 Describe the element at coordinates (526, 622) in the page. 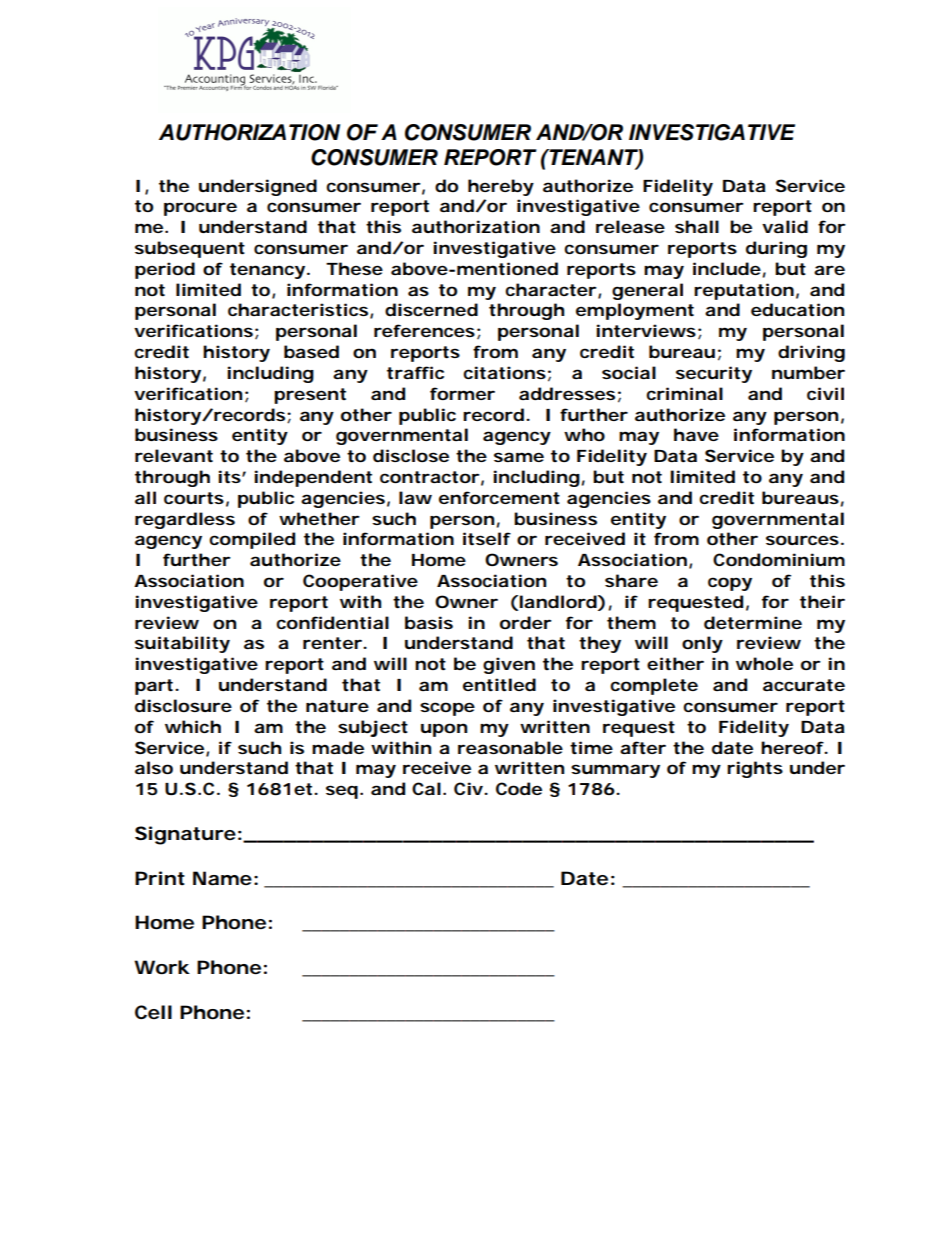

I see `order` at that location.
